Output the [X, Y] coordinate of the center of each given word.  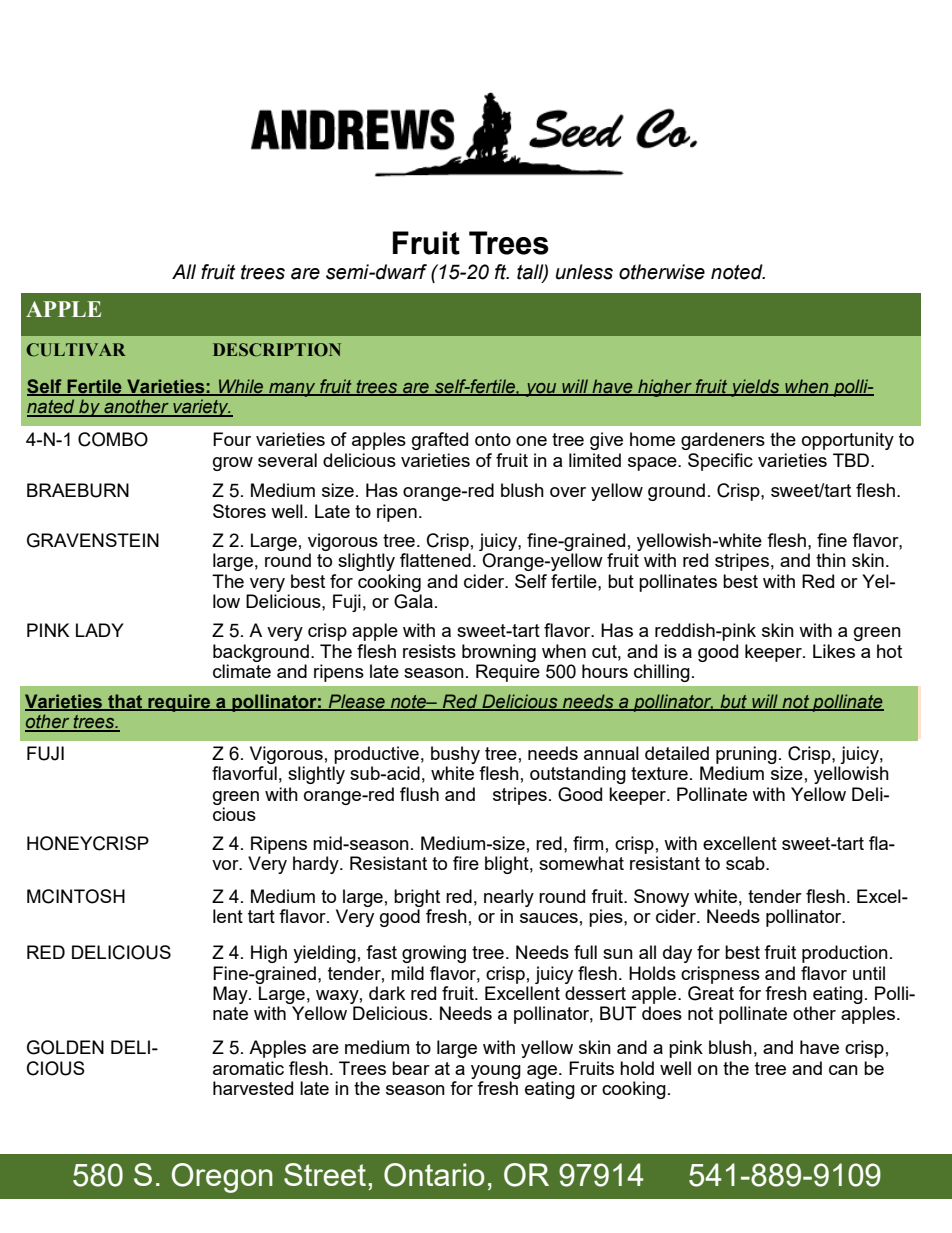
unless [584, 272]
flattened [435, 560]
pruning [746, 755]
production [845, 954]
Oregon [222, 1178]
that [125, 702]
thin [831, 560]
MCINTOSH [76, 896]
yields [755, 388]
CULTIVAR [76, 350]
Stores [239, 511]
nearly [509, 898]
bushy [455, 755]
